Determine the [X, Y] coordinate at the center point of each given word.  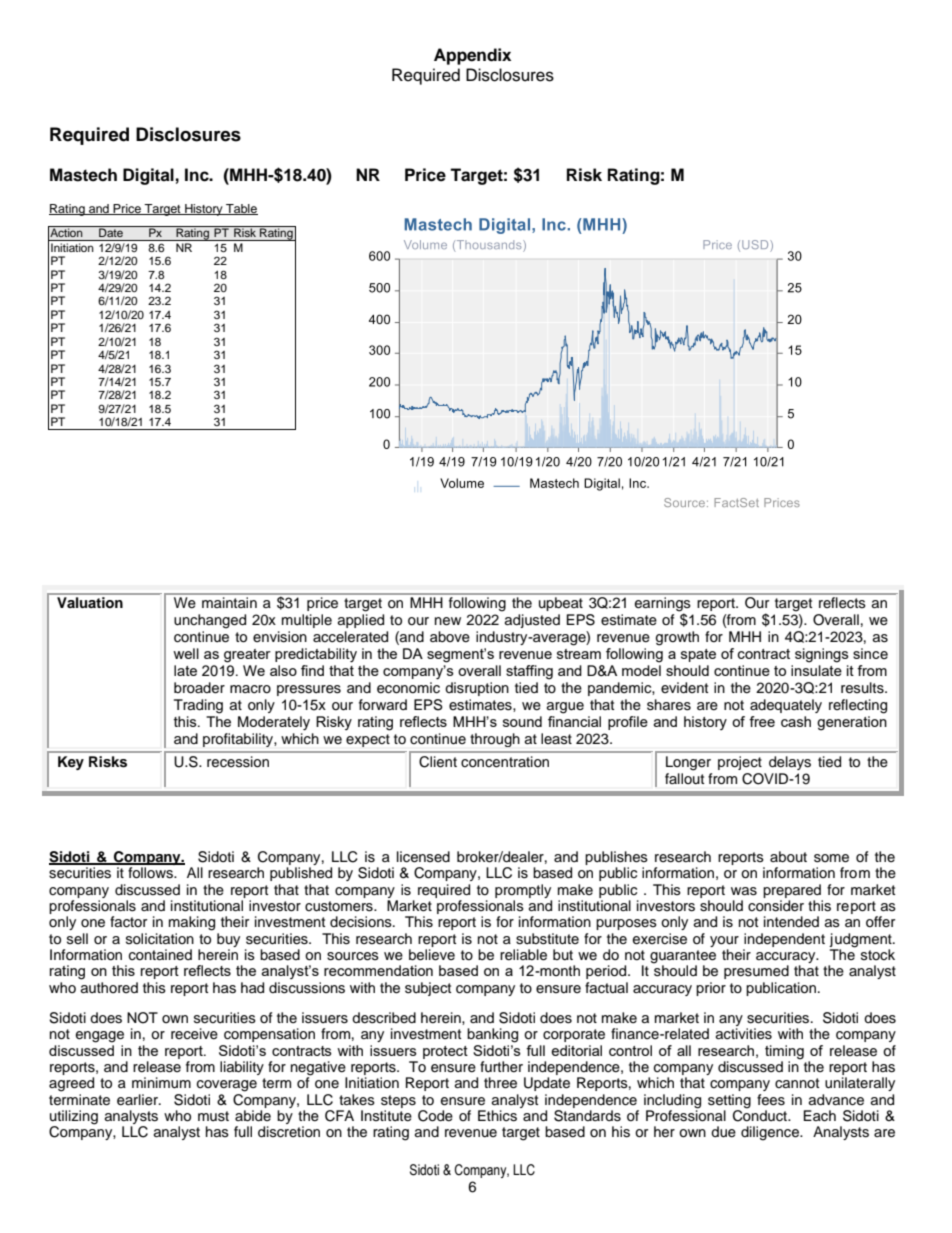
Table [241, 209]
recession [238, 762]
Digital [148, 176]
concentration [505, 762]
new [448, 621]
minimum [161, 1083]
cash [796, 721]
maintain [229, 602]
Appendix [472, 56]
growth [677, 638]
